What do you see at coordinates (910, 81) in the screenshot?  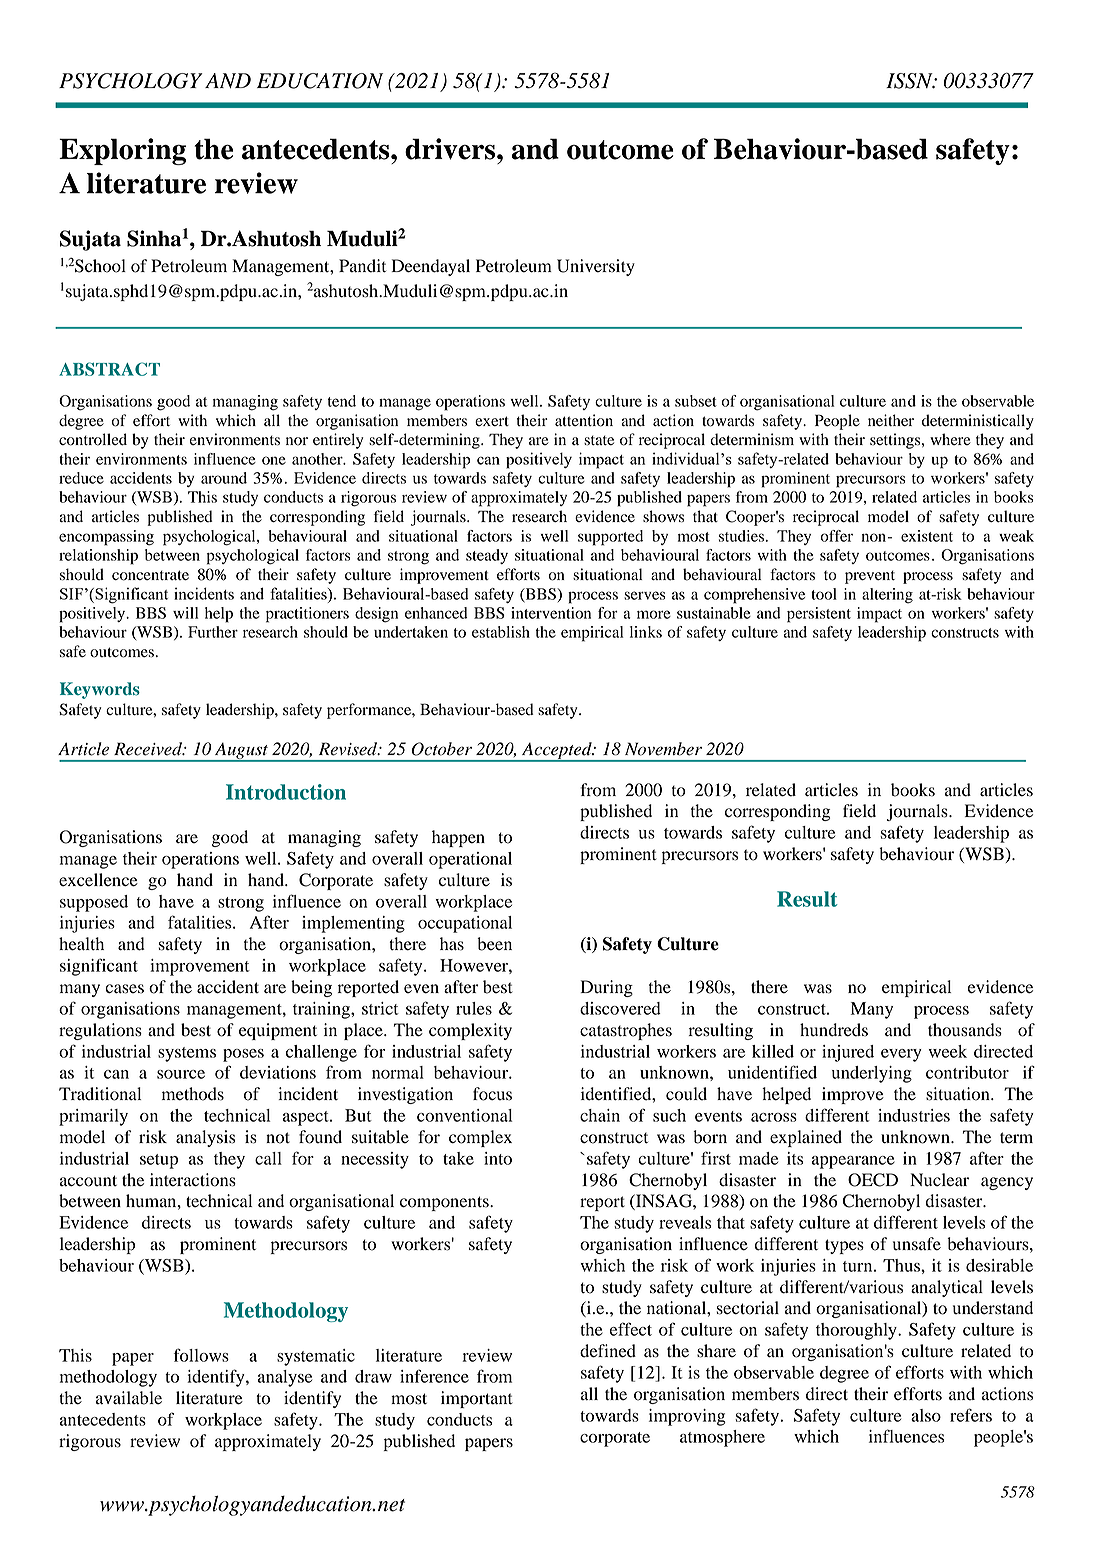 I see `ISSN` at bounding box center [910, 81].
